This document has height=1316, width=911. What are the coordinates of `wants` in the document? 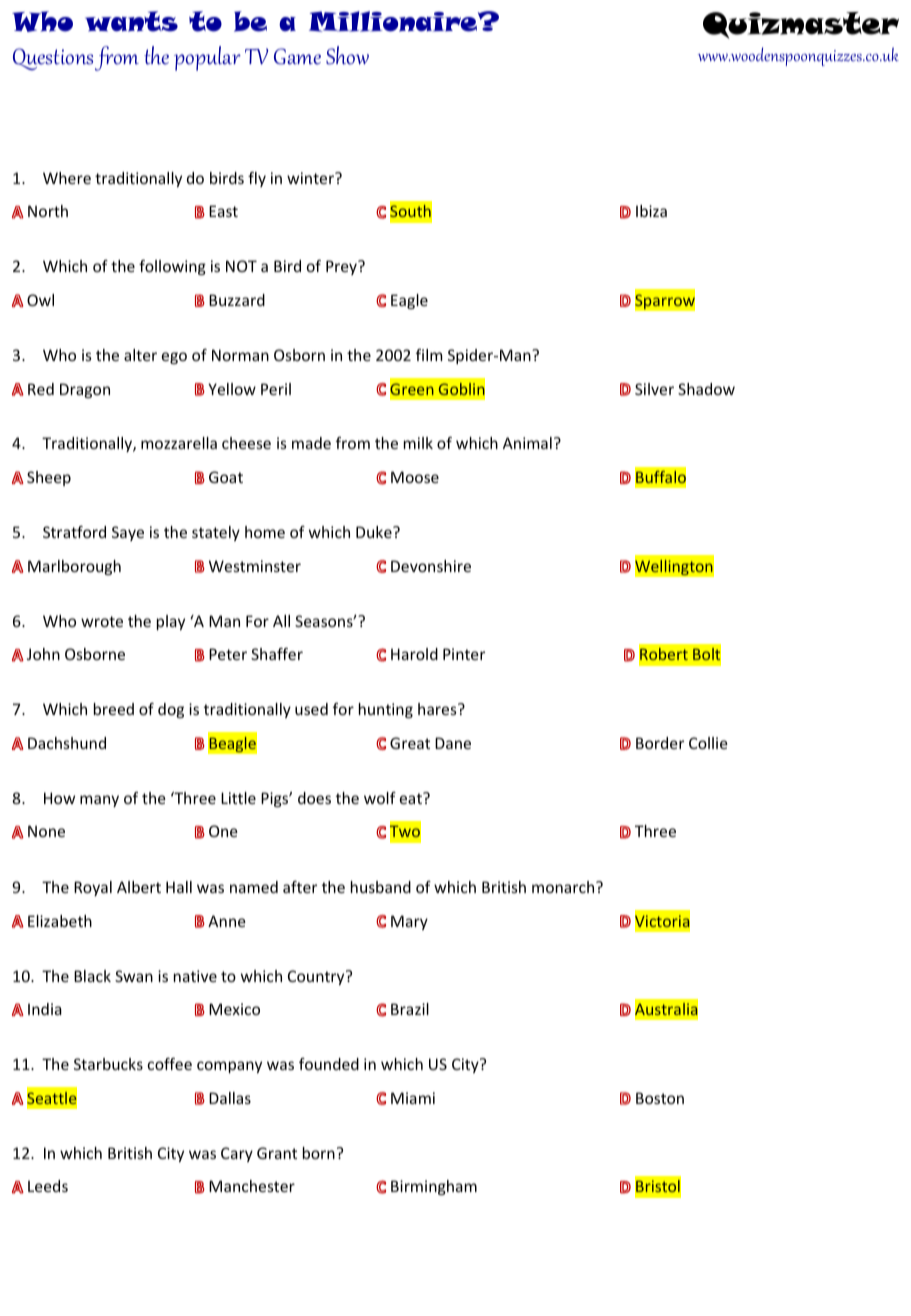 It's located at (131, 21).
